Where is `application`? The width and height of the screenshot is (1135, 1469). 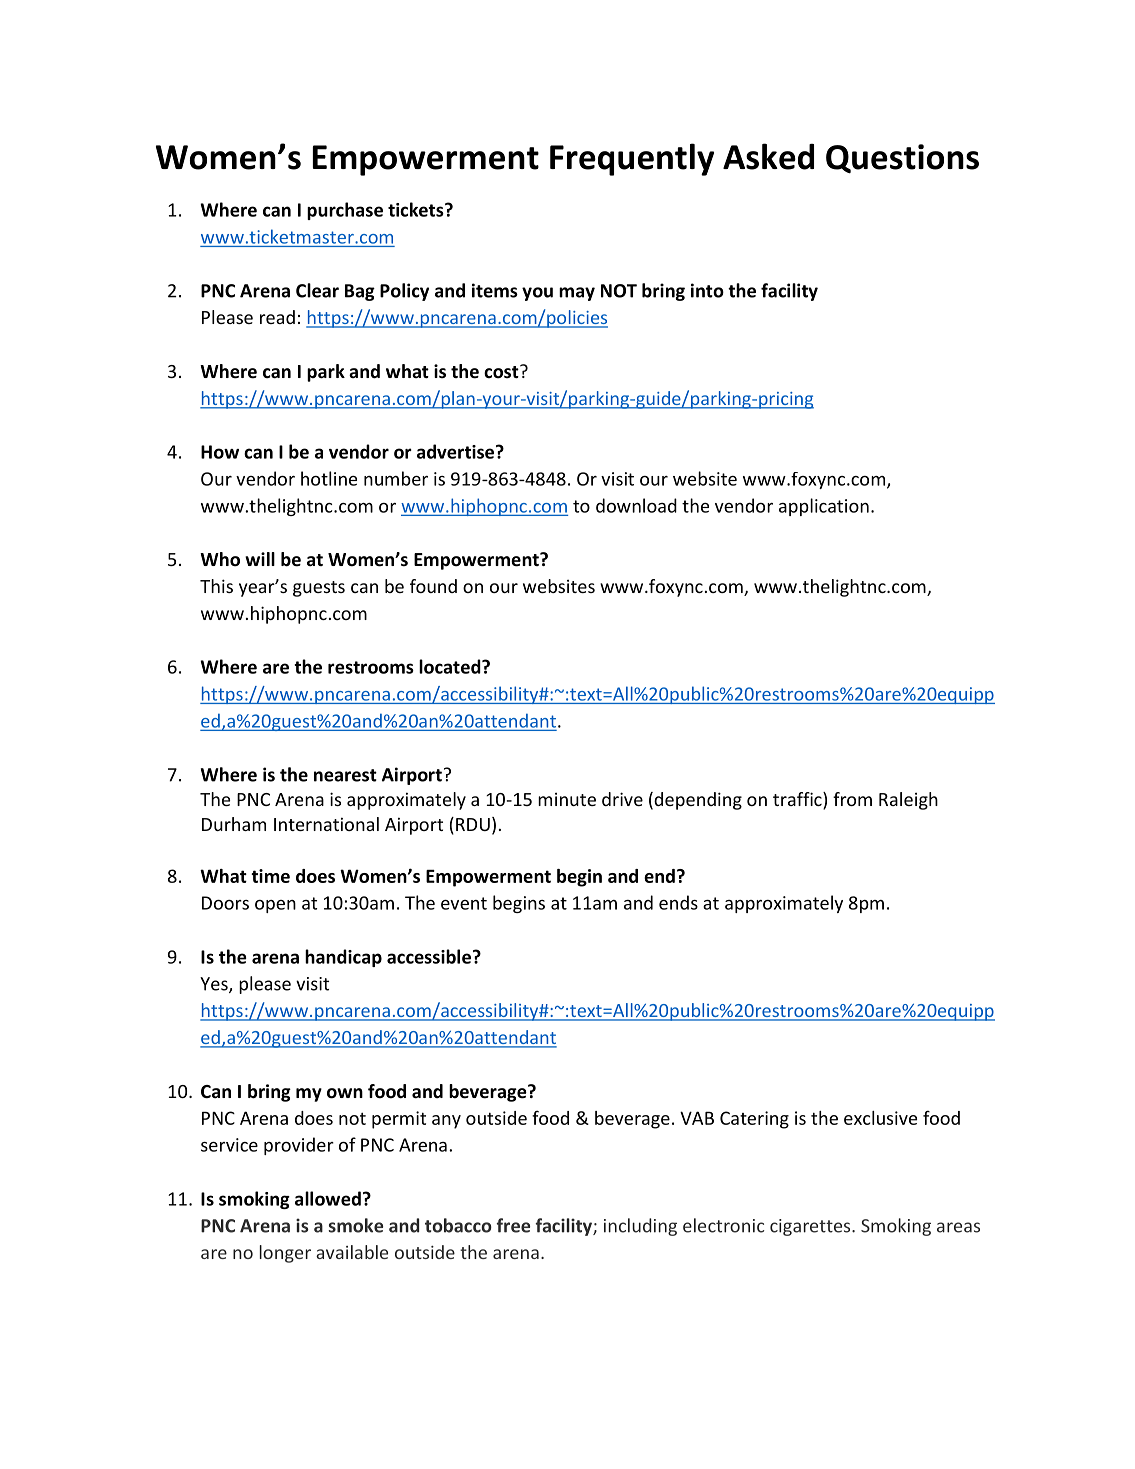 application is located at coordinates (824, 507).
